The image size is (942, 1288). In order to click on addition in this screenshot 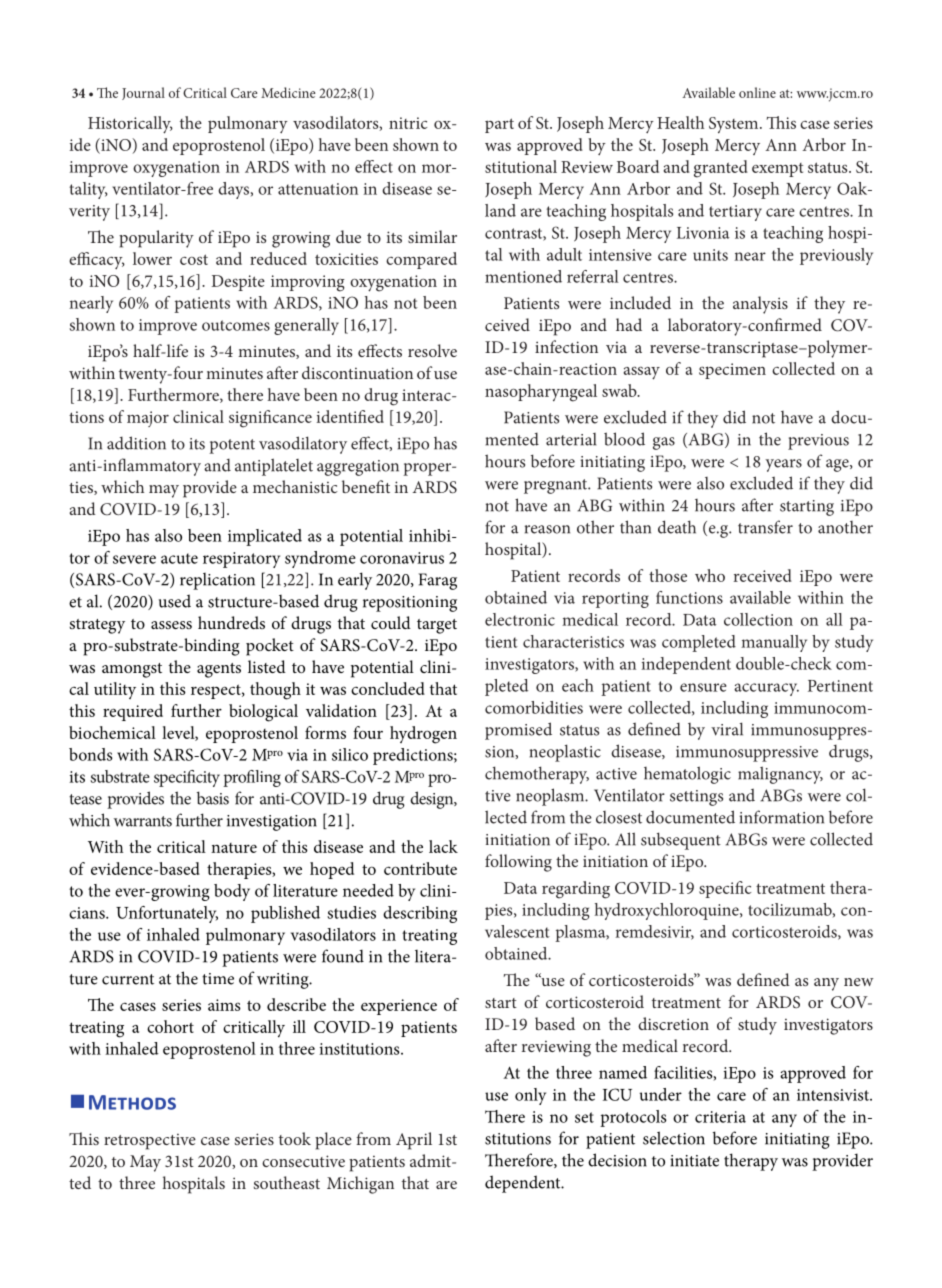, I will do `click(136, 443)`.
